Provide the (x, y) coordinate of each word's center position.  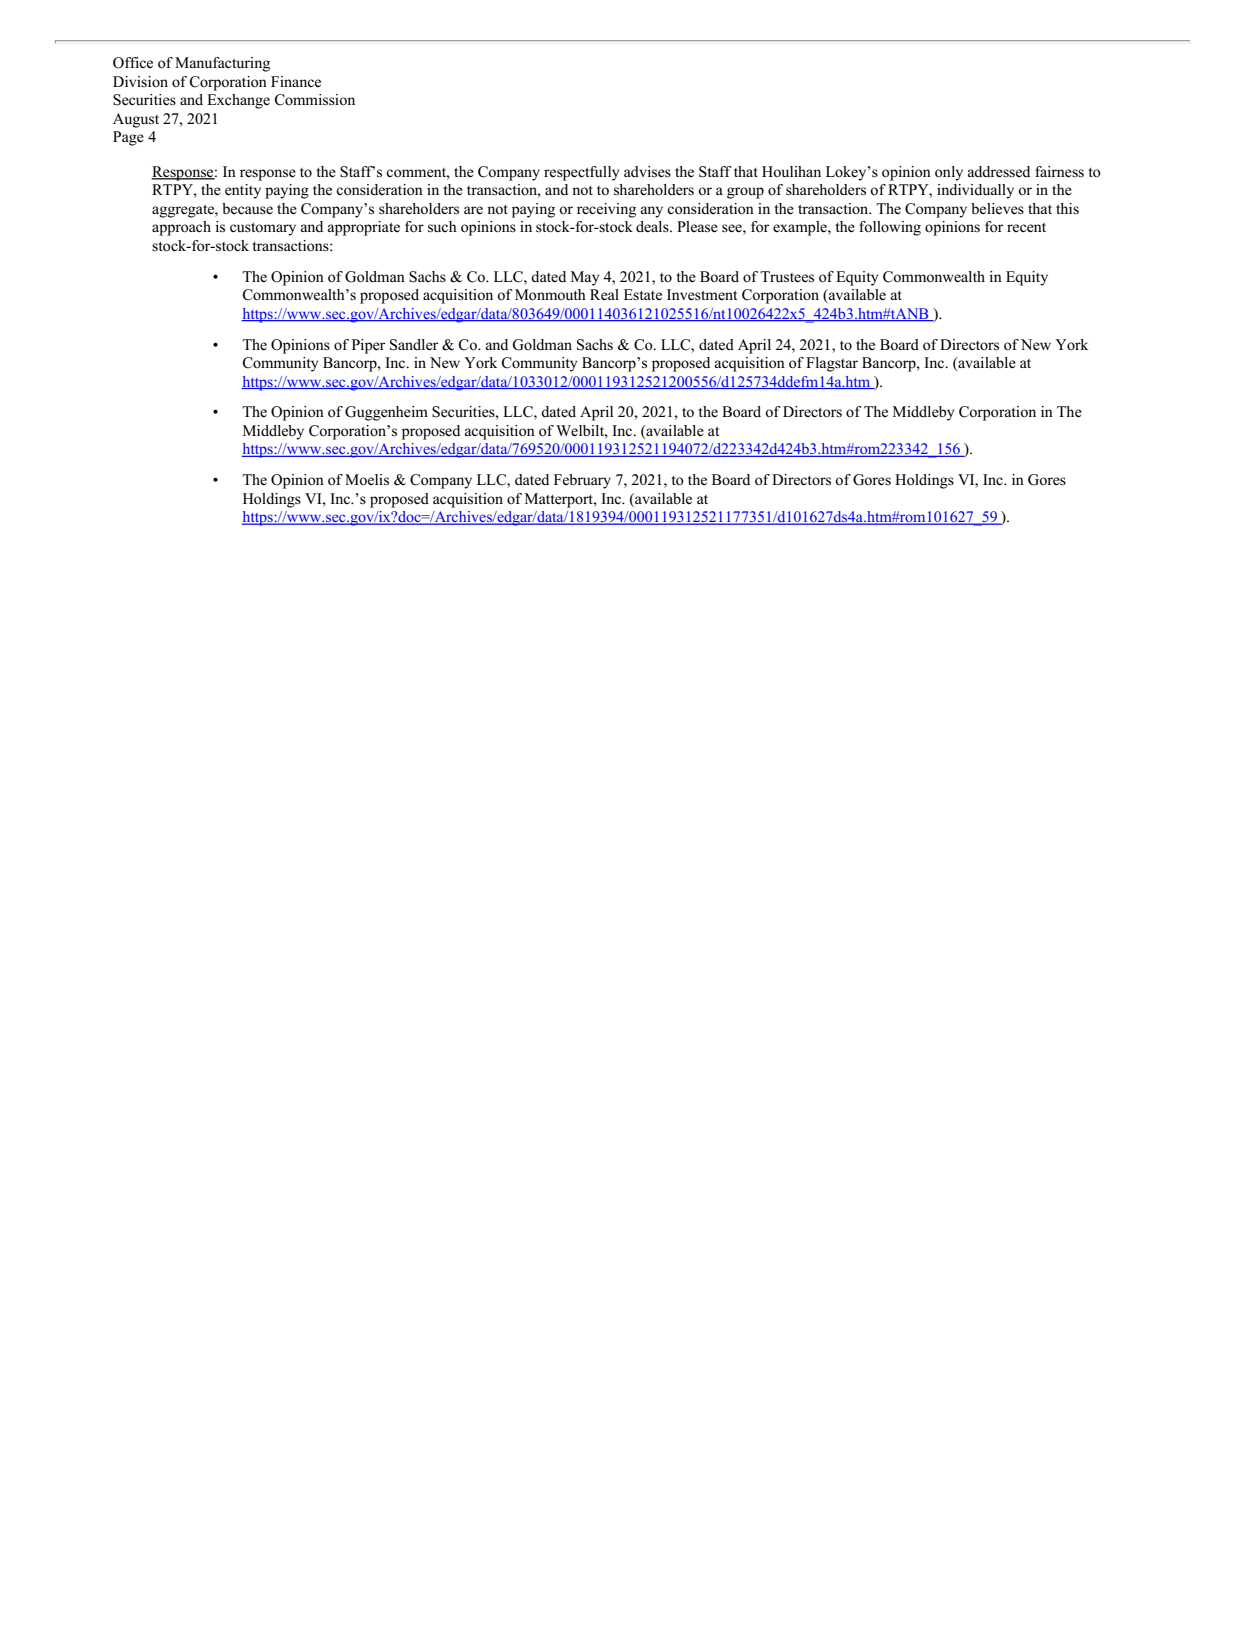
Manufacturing (222, 64)
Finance (296, 81)
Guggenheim (386, 413)
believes (997, 209)
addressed (999, 172)
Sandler (414, 345)
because (247, 209)
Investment (702, 295)
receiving (606, 210)
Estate (643, 294)
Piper (368, 346)
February (582, 481)
